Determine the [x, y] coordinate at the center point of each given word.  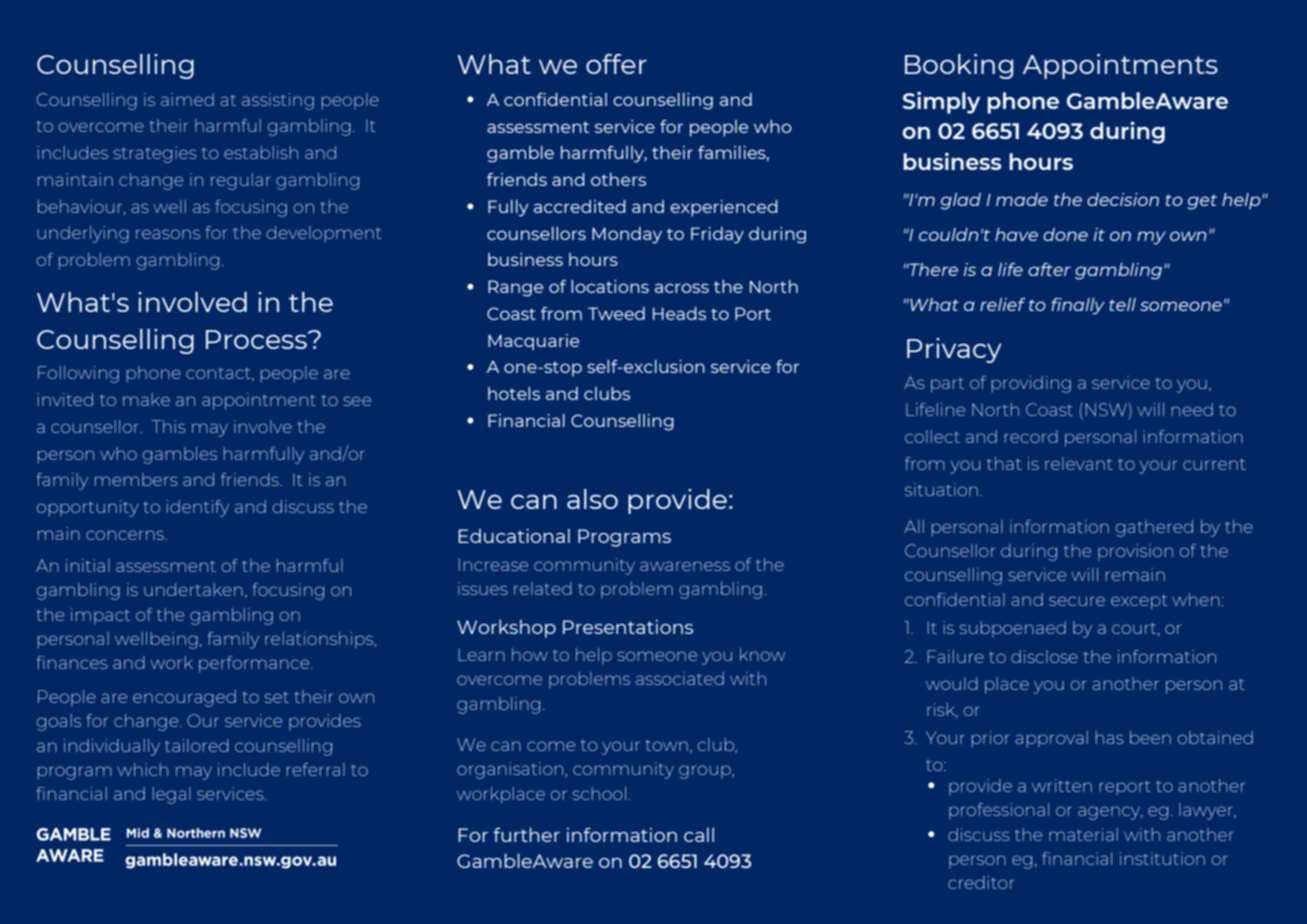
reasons [168, 234]
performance [255, 664]
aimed [187, 99]
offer [616, 64]
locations [610, 286]
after [1049, 269]
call [699, 834]
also [592, 499]
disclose [1044, 656]
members [136, 479]
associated [680, 678]
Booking [959, 66]
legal [172, 795]
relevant [1079, 463]
